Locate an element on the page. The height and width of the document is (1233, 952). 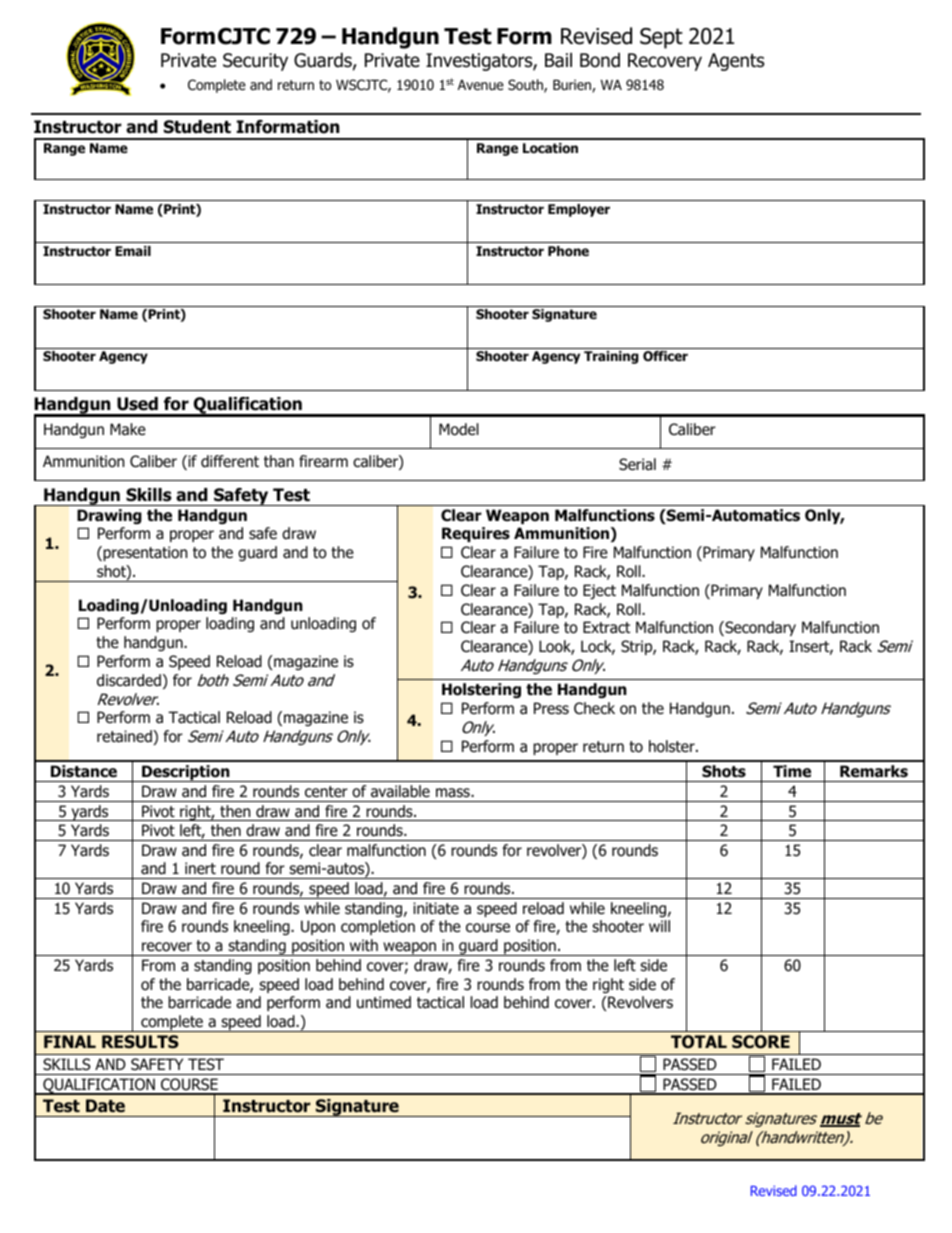
Make is located at coordinates (128, 429).
